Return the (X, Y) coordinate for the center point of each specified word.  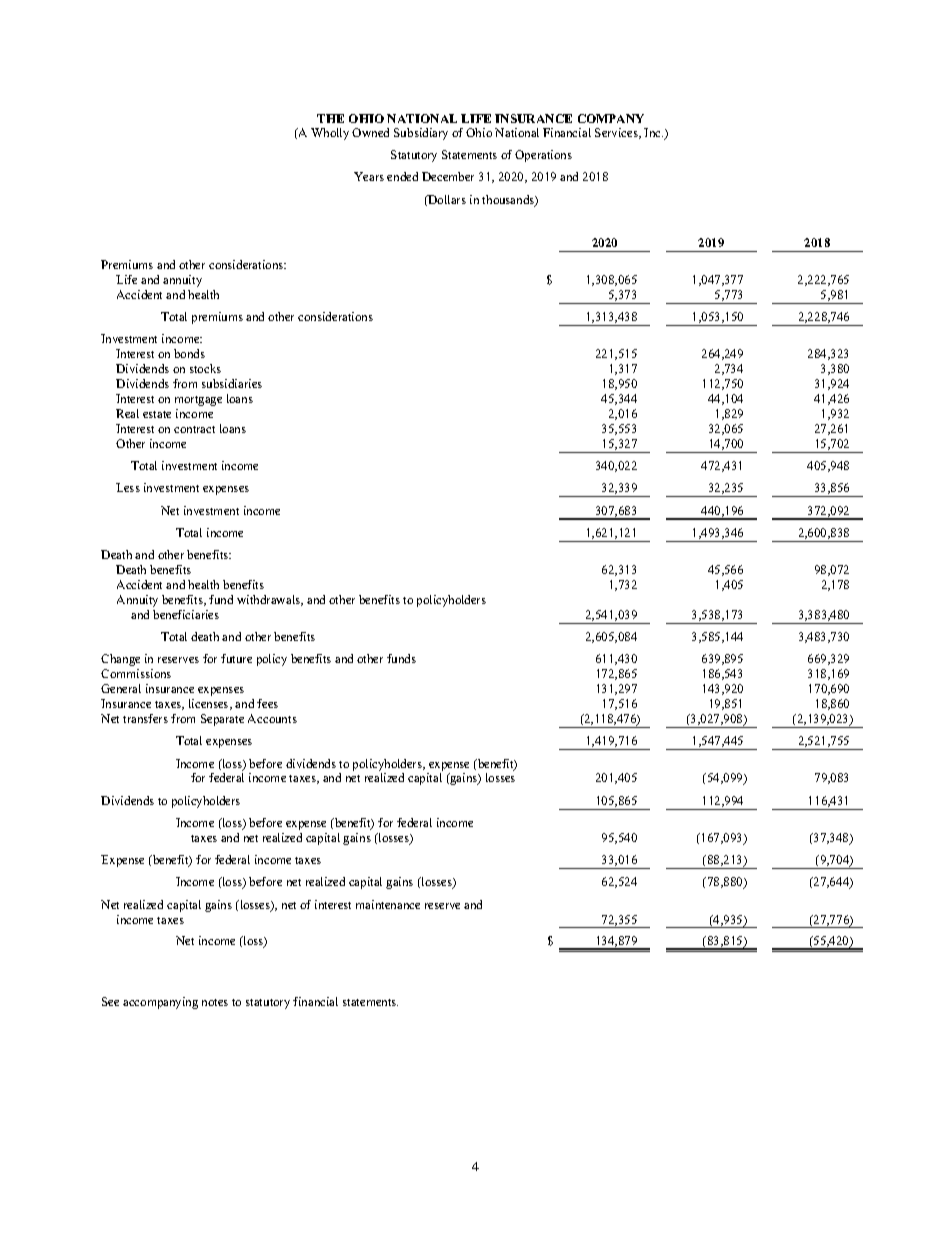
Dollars (446, 200)
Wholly (330, 134)
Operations (543, 156)
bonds (189, 353)
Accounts (272, 718)
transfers (145, 718)
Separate (222, 720)
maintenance (388, 904)
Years (369, 176)
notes (215, 1002)
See (110, 1001)
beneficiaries (186, 614)
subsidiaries (232, 383)
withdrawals (270, 600)
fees (267, 703)
